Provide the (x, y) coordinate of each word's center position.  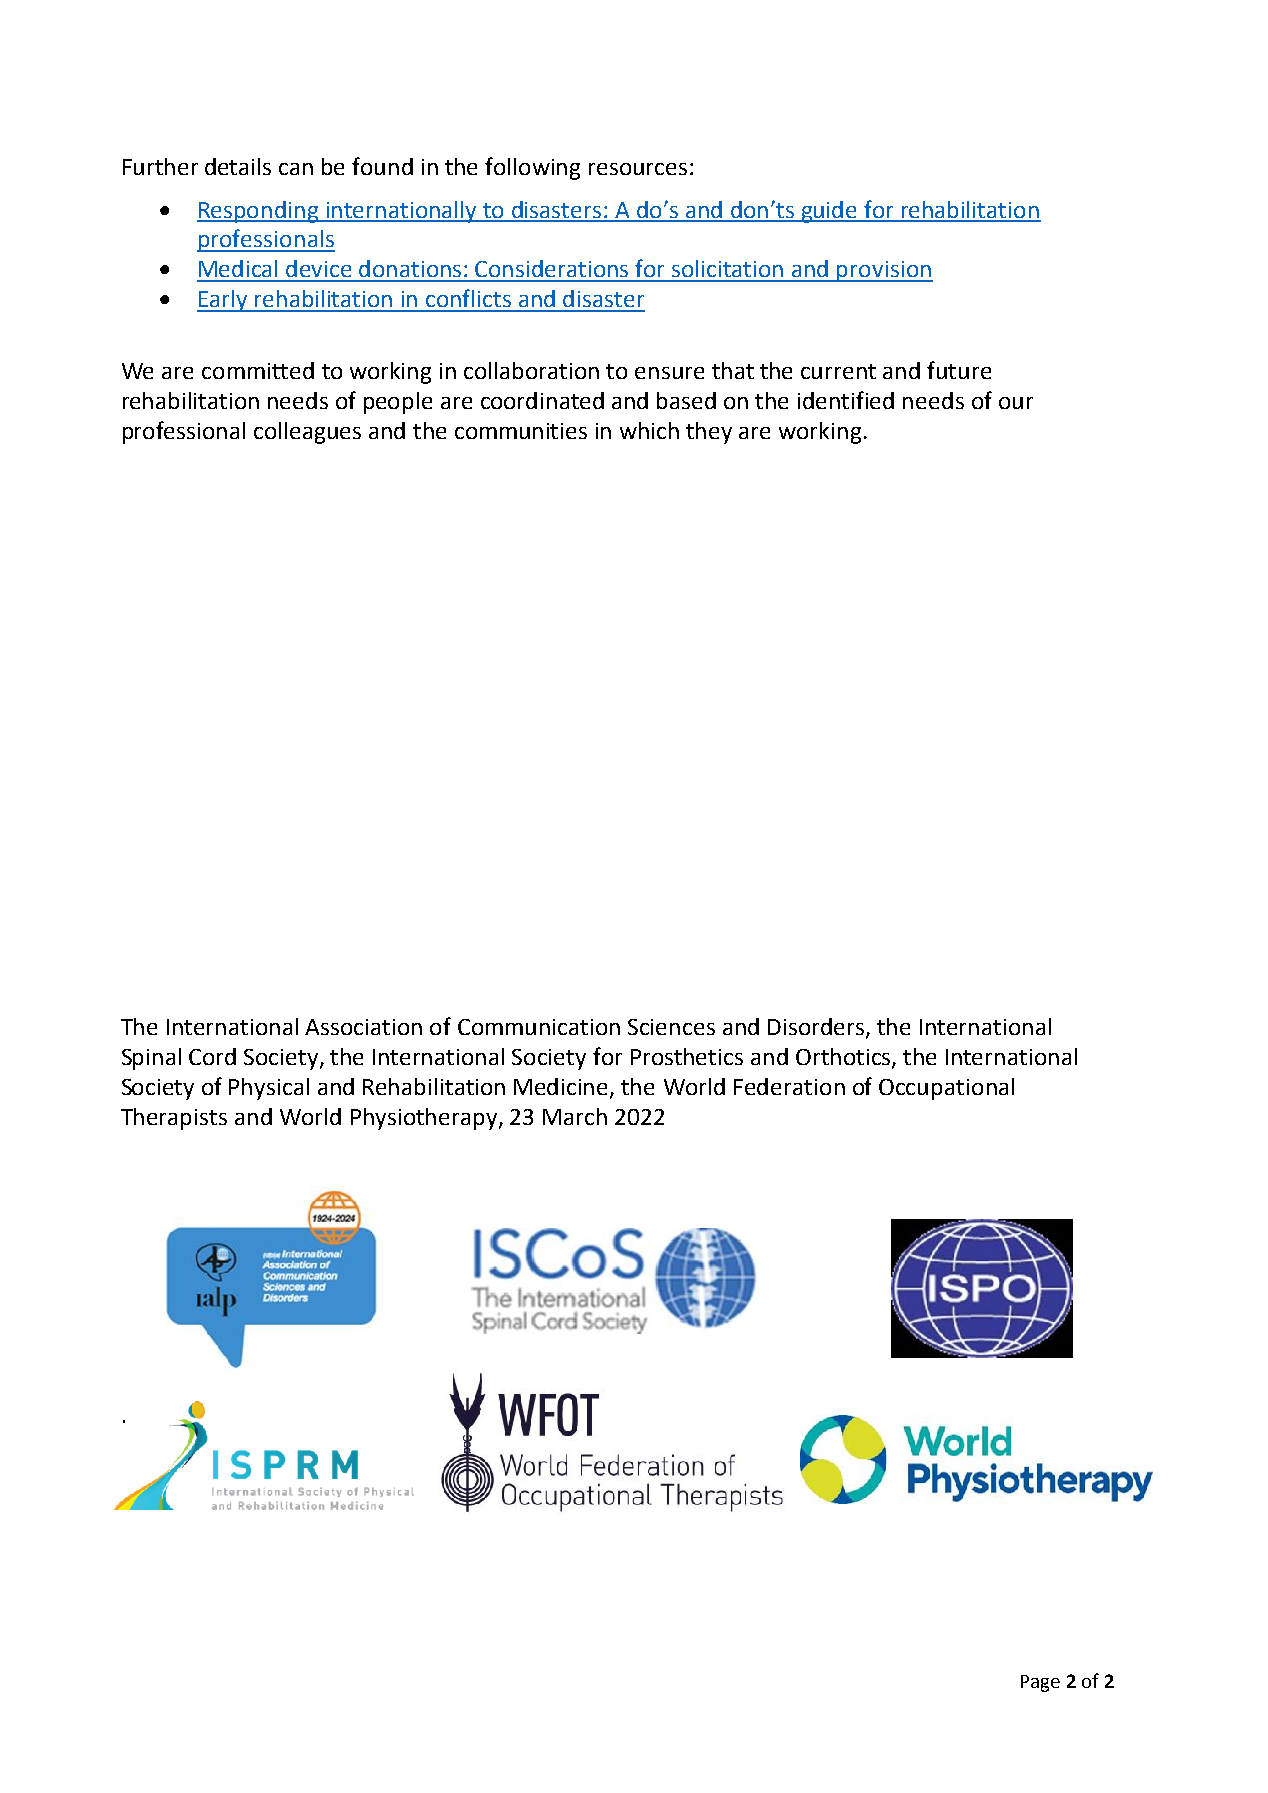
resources (638, 169)
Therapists (174, 1119)
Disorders (817, 1028)
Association (363, 1027)
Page (1040, 1683)
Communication (539, 1027)
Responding (259, 212)
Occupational (946, 1089)
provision (884, 271)
